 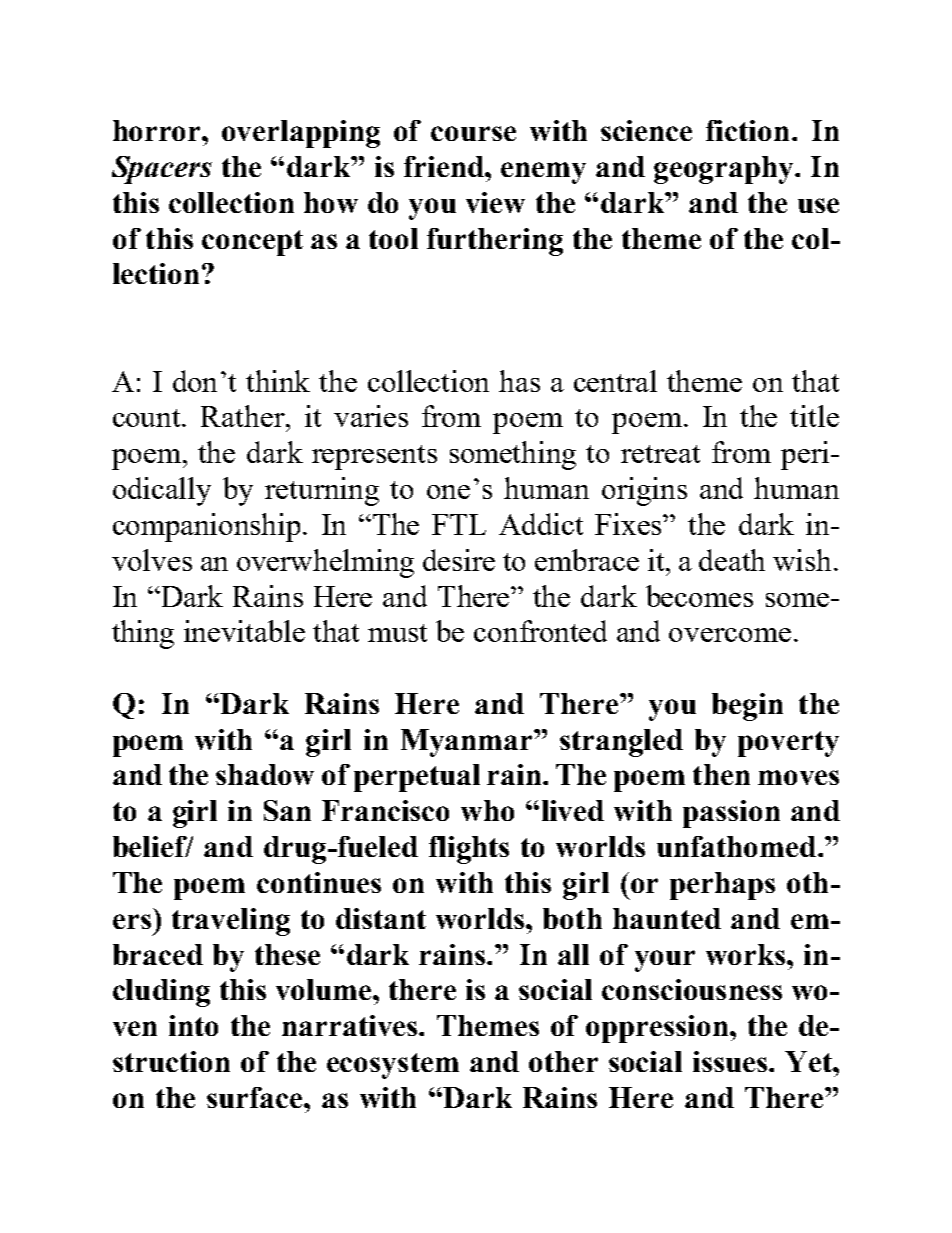 What do you see at coordinates (814, 416) in the document?
I see `title` at bounding box center [814, 416].
